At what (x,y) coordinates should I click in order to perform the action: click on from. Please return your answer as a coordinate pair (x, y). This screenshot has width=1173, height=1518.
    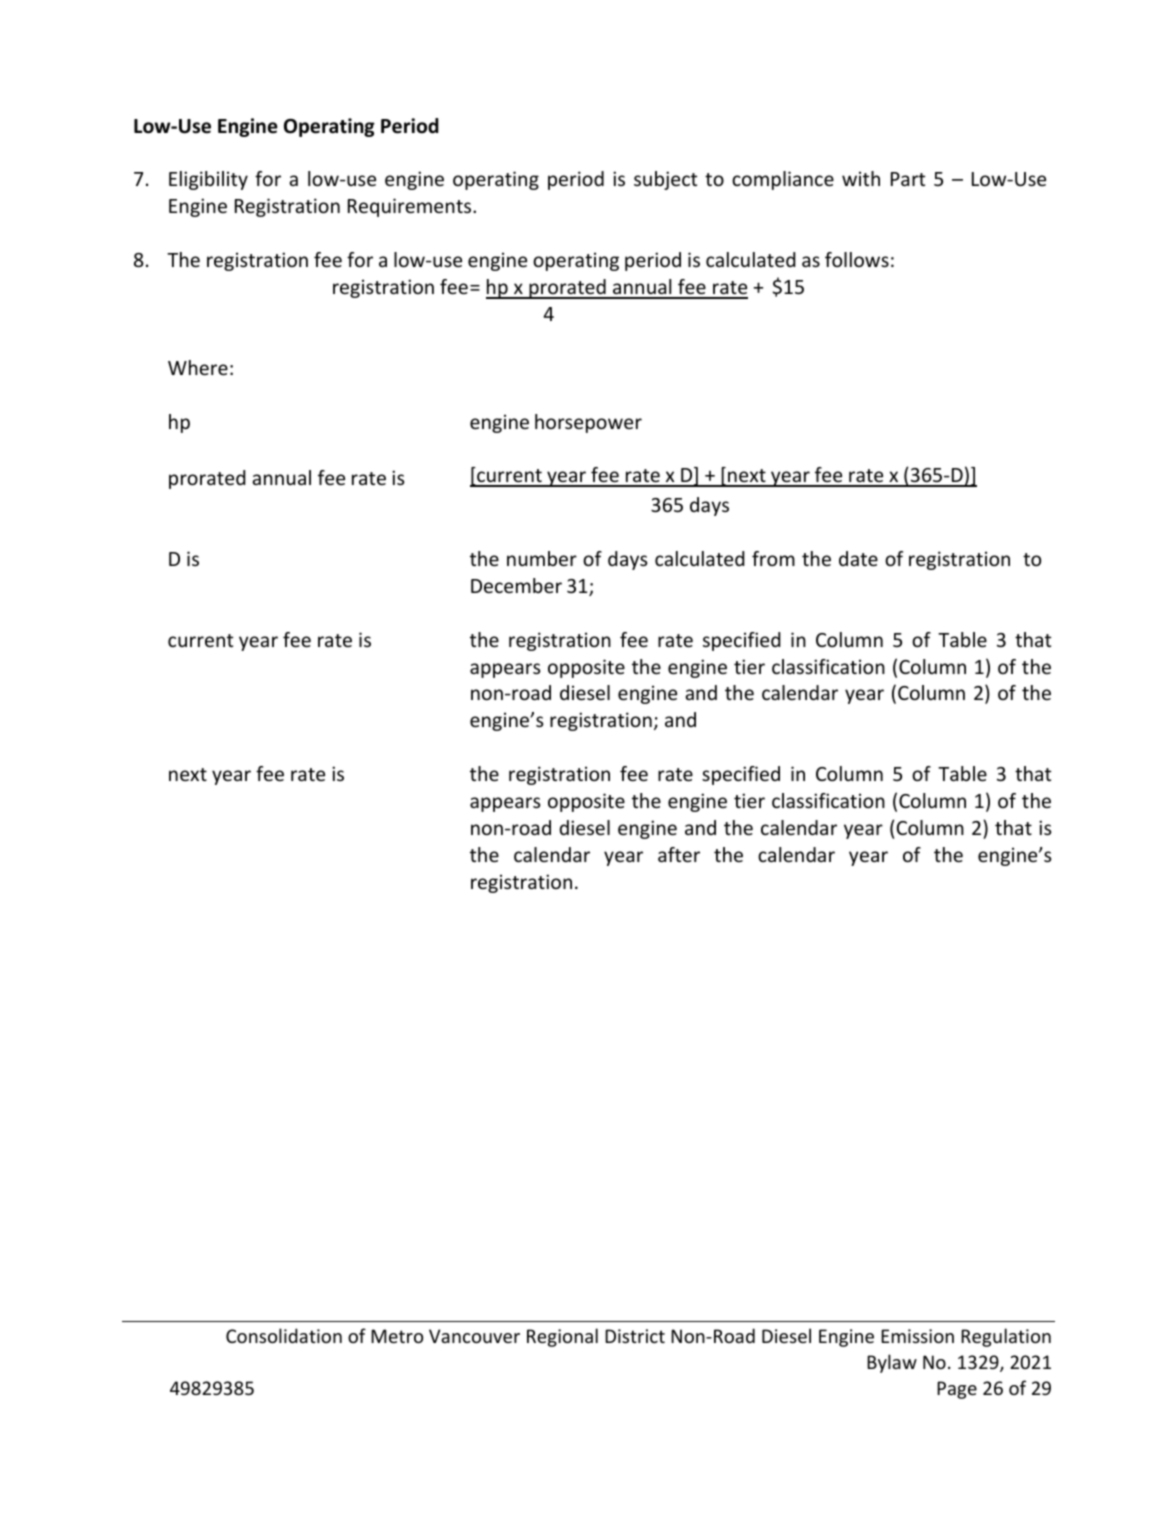
    Looking at the image, I should click on (773, 558).
